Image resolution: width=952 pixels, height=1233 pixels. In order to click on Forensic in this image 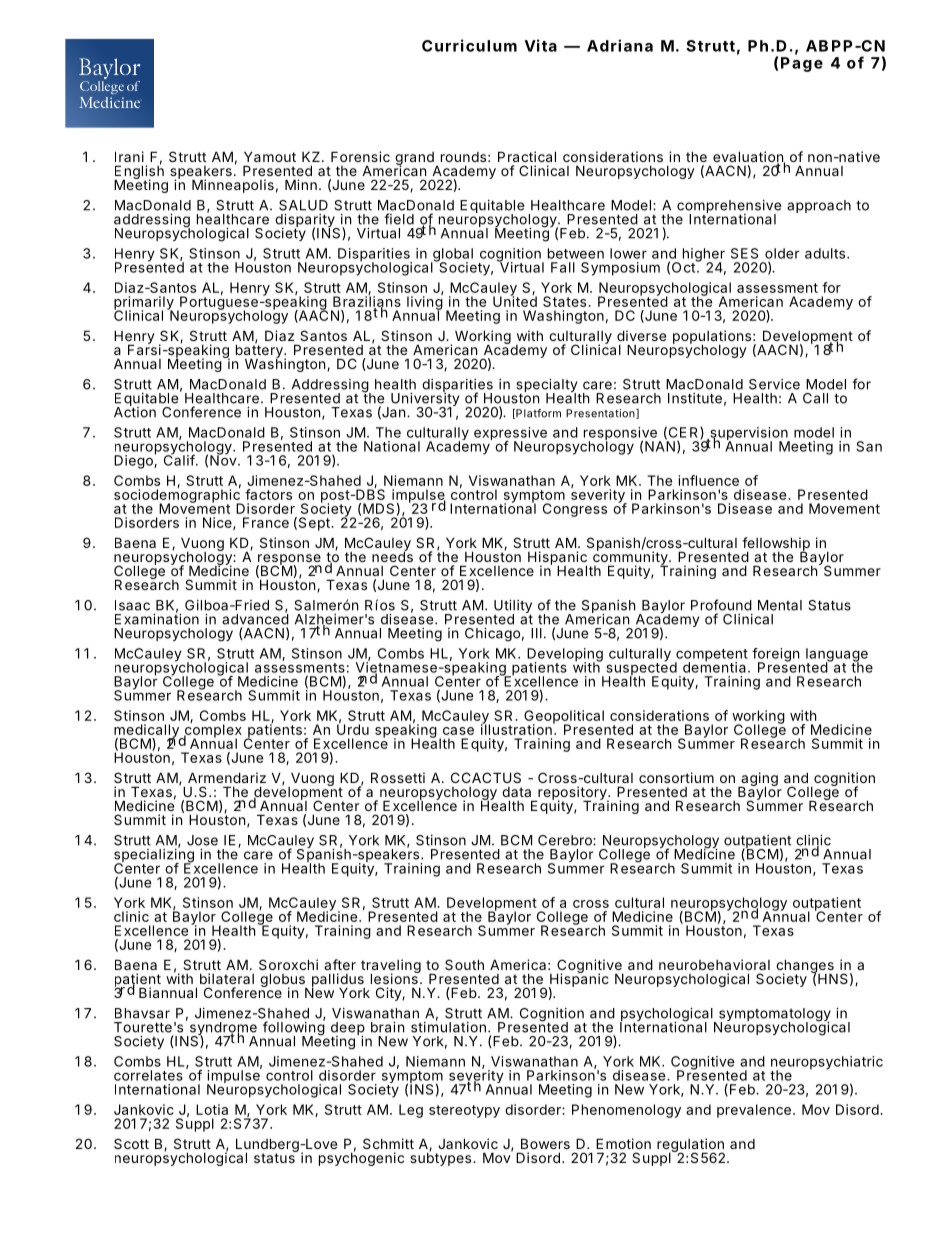, I will do `click(360, 156)`.
